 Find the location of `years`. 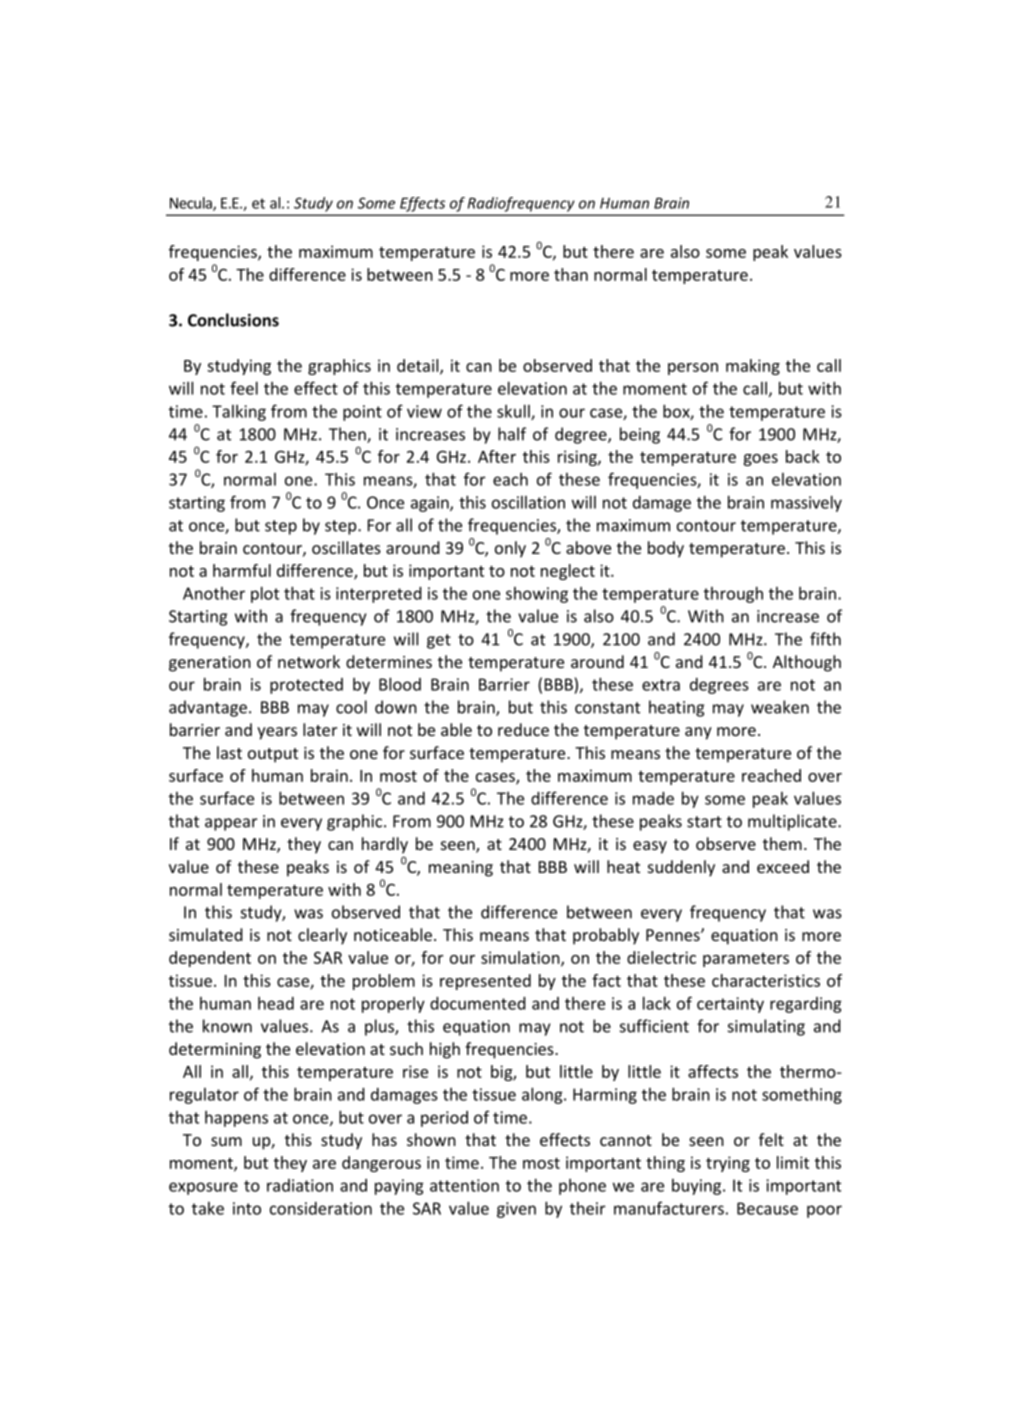

years is located at coordinates (277, 733).
